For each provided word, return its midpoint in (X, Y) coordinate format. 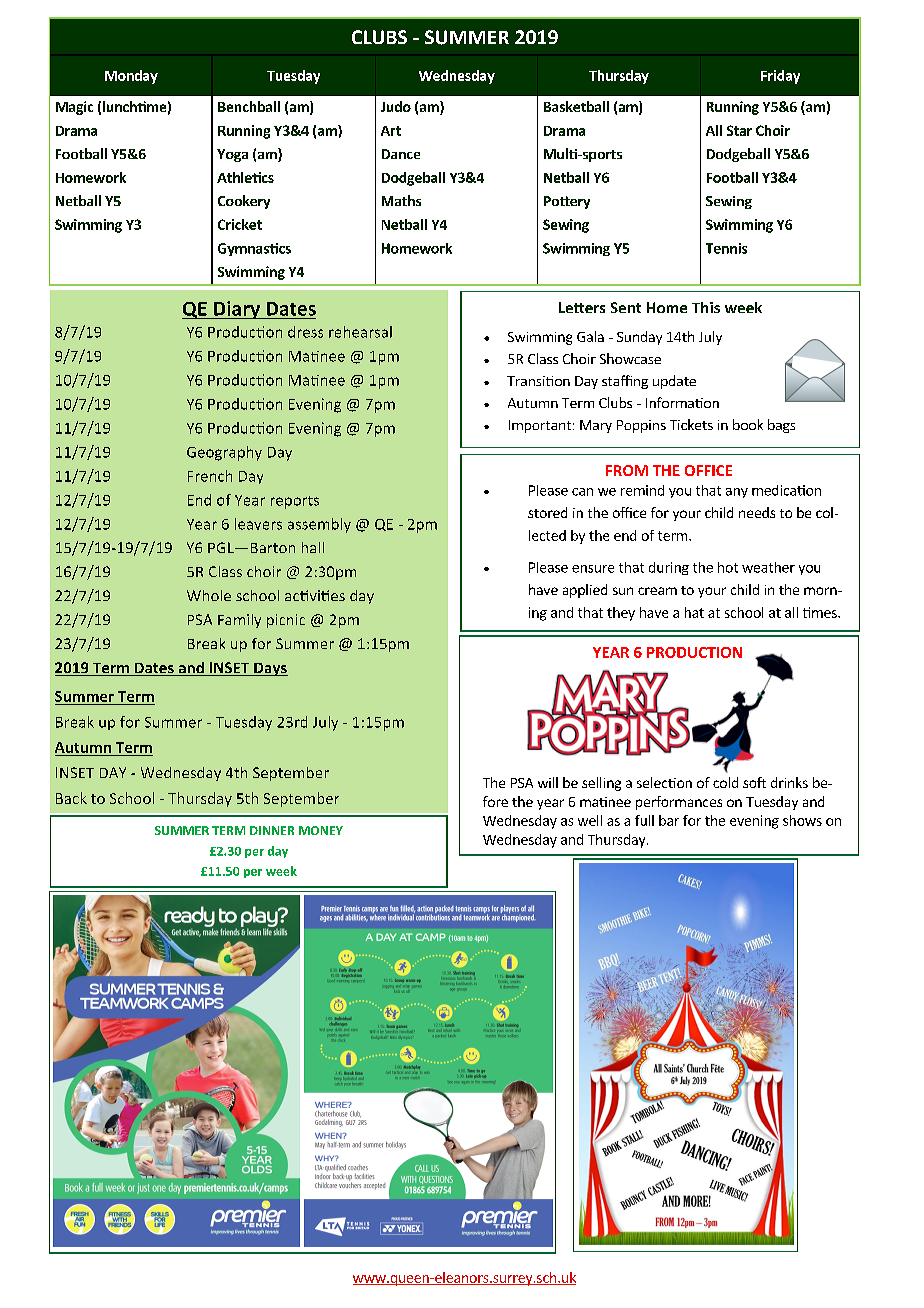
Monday (131, 77)
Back (71, 798)
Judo (396, 106)
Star (739, 130)
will (548, 782)
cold (725, 782)
